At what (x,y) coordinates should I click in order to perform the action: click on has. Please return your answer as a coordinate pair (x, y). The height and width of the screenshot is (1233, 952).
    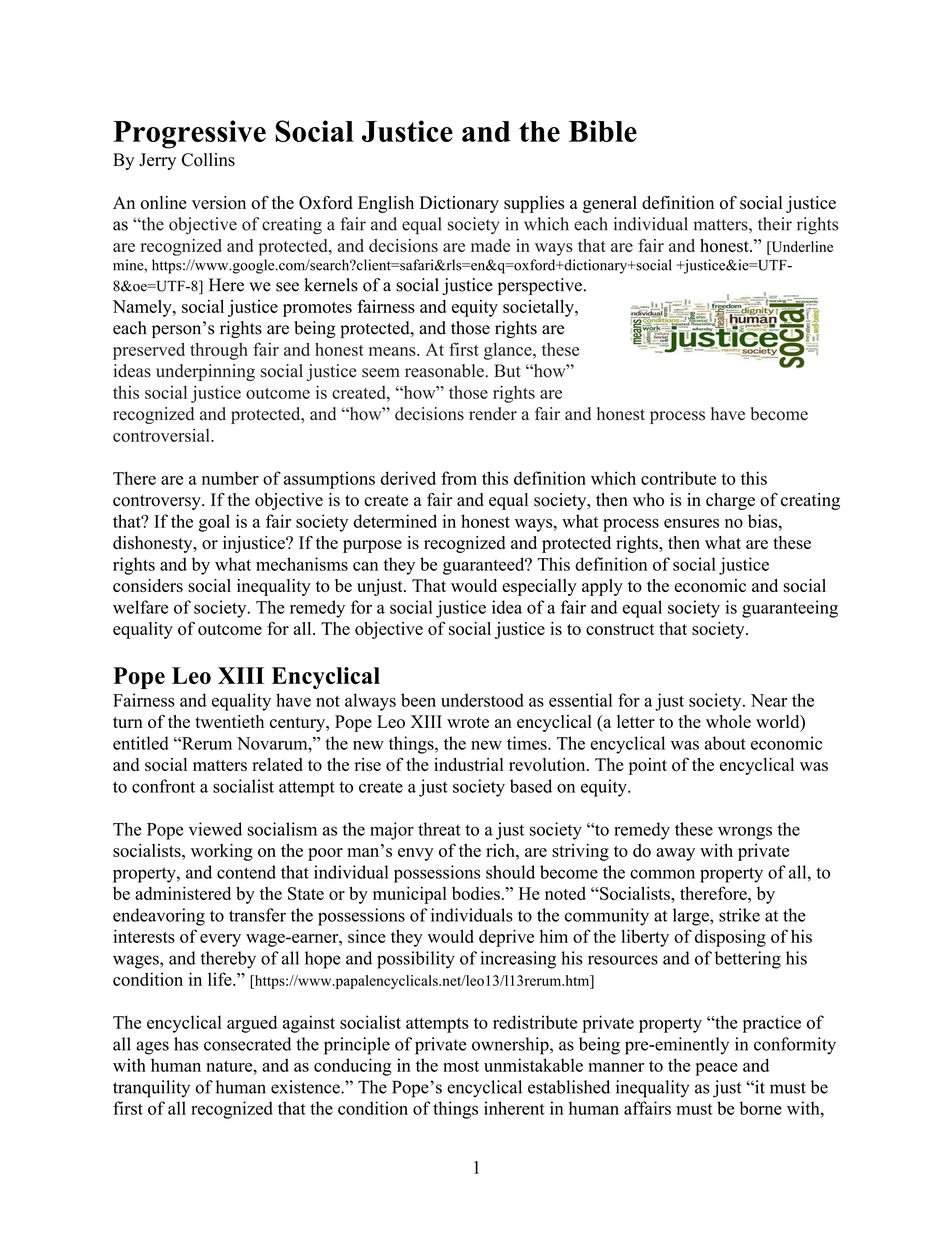
    Looking at the image, I should click on (186, 1044).
